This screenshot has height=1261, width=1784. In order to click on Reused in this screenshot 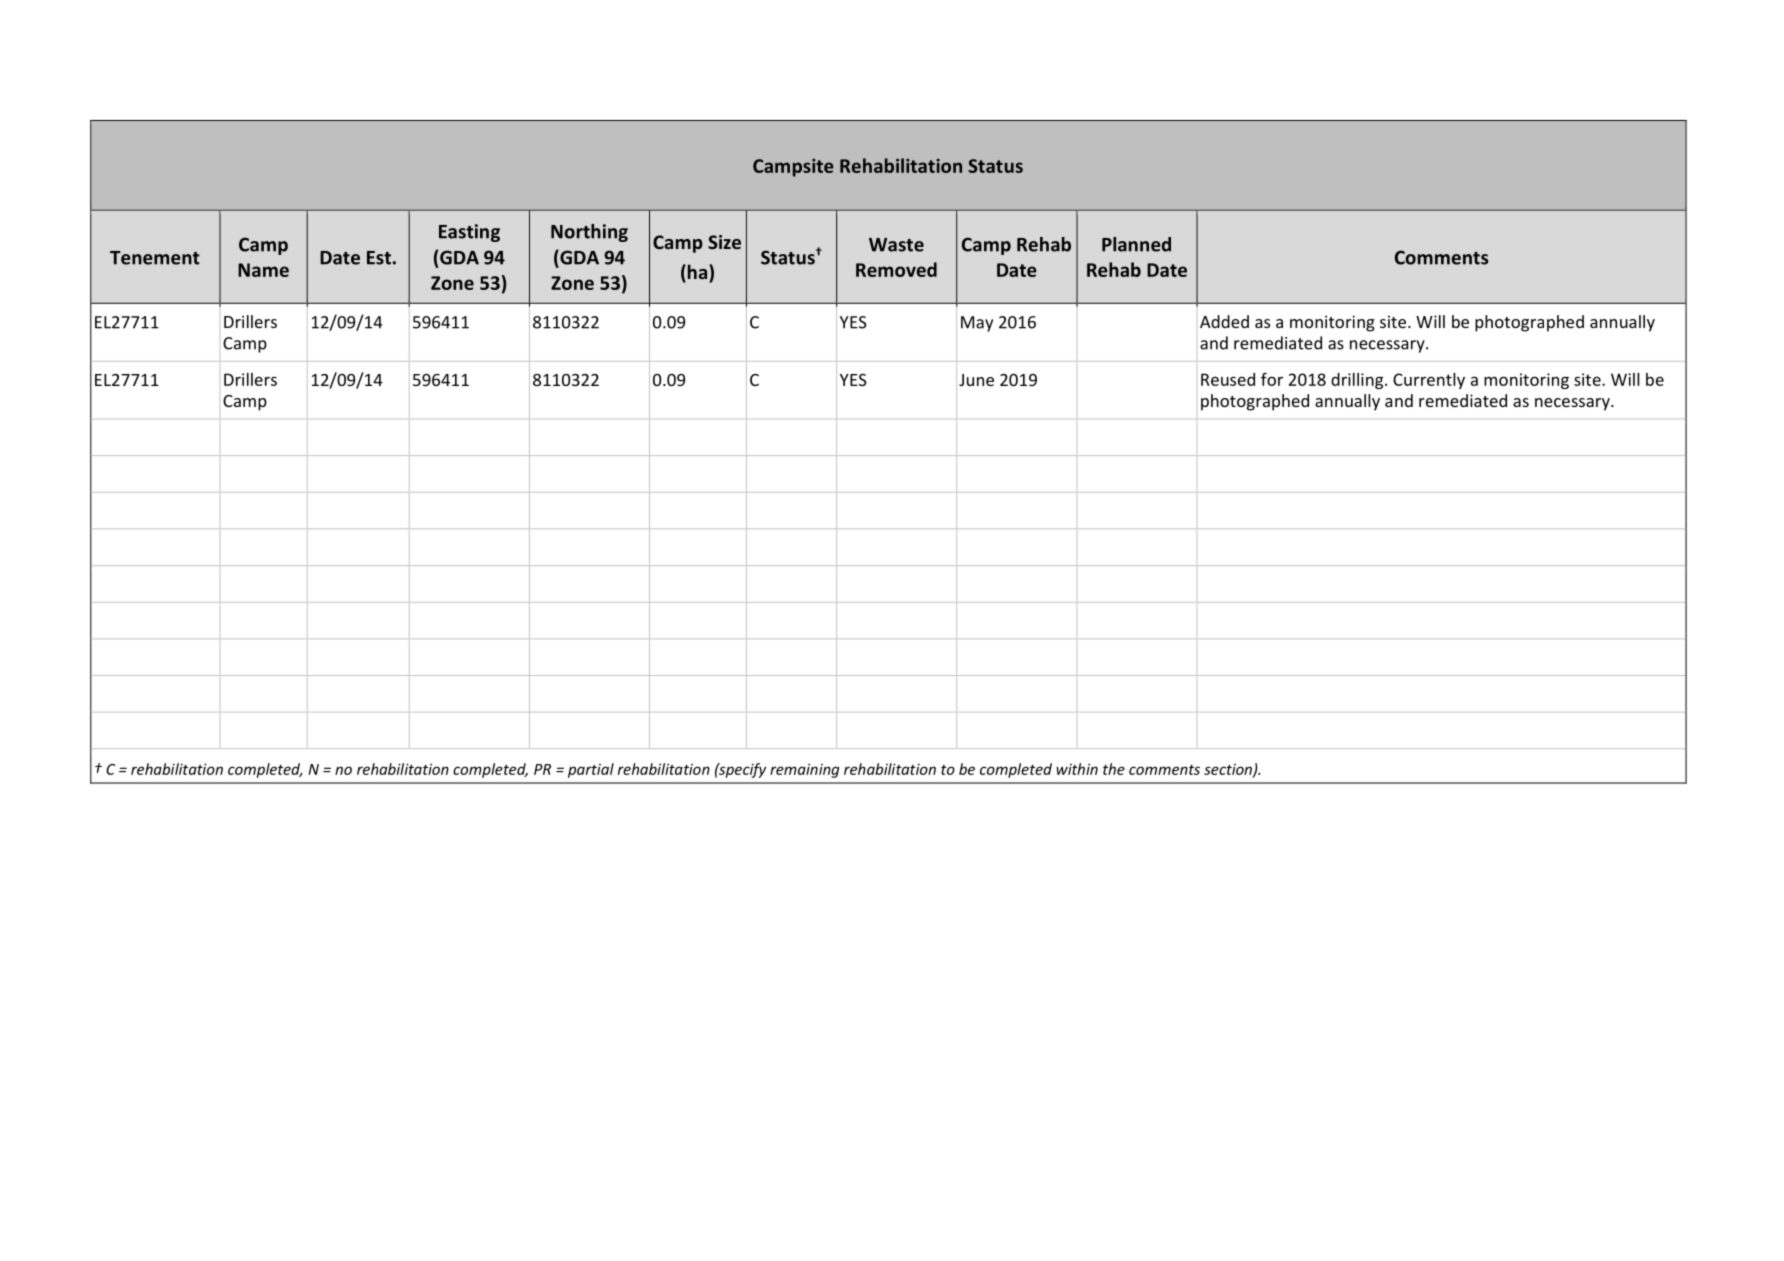, I will do `click(1228, 379)`.
